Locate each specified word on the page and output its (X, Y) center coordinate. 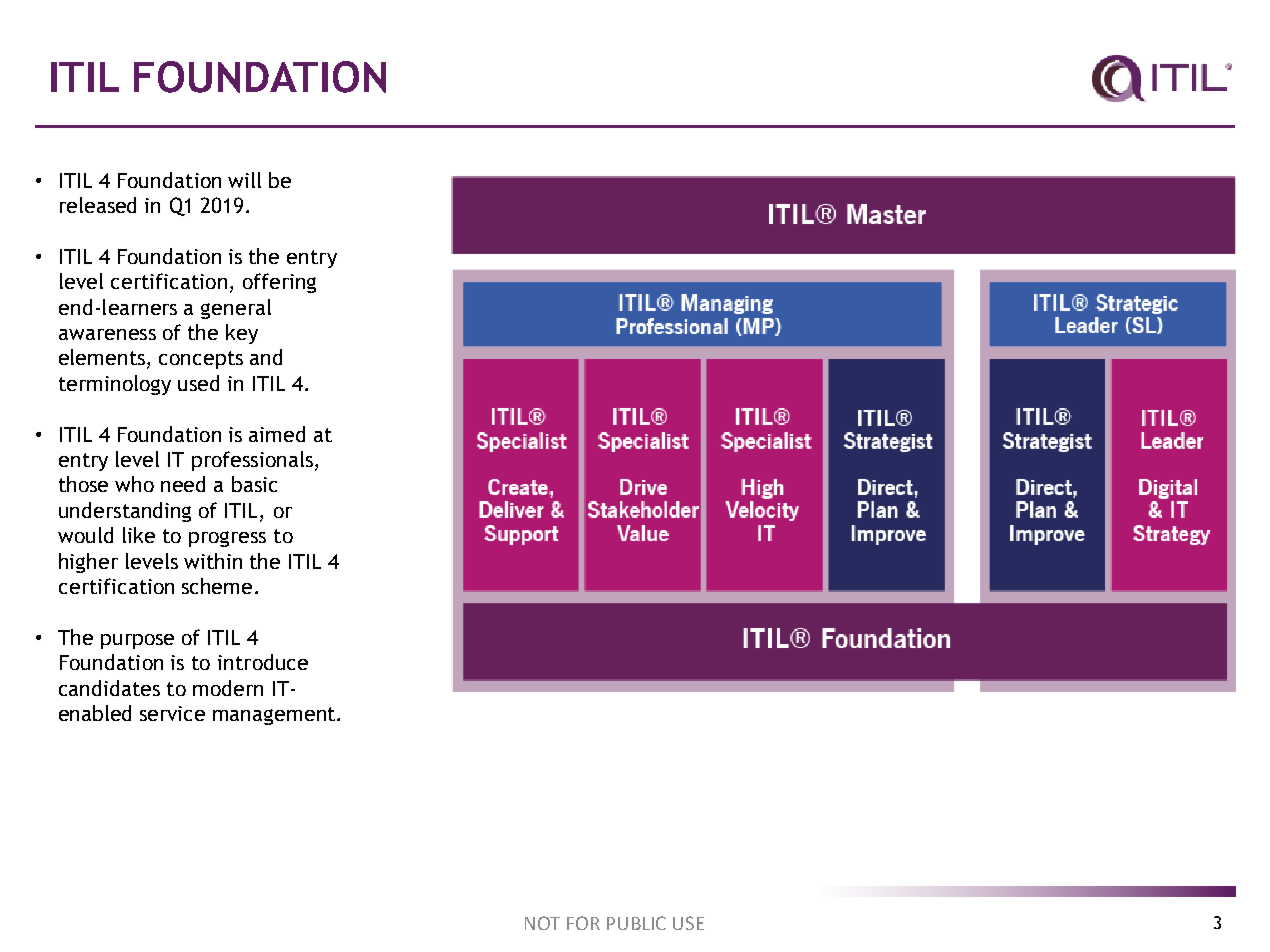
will (244, 180)
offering (279, 283)
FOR (583, 923)
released (98, 205)
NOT (542, 923)
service (172, 713)
